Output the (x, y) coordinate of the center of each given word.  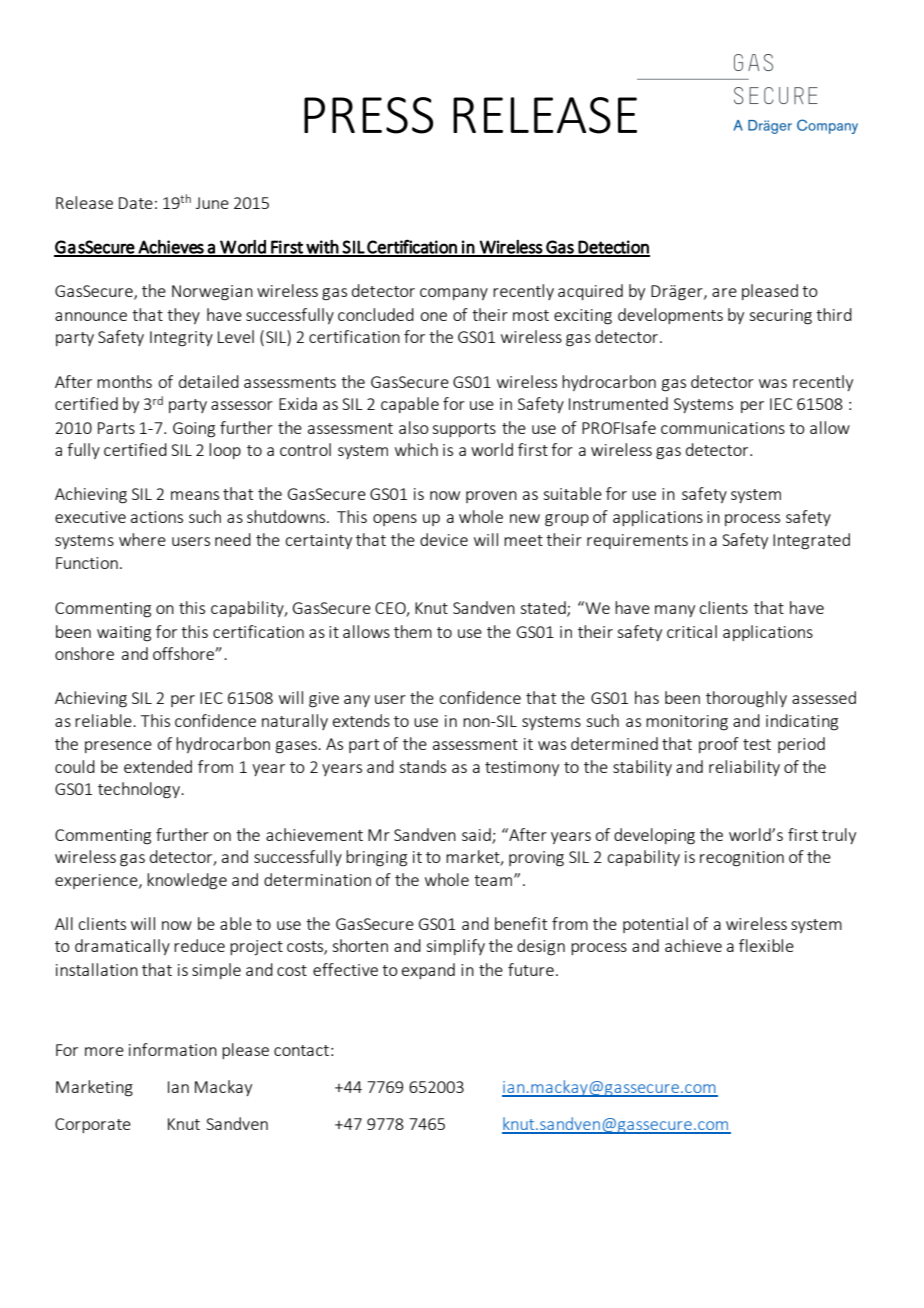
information (173, 1049)
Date (136, 203)
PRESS (368, 115)
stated (544, 609)
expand (428, 971)
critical (692, 631)
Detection (613, 248)
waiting (124, 634)
